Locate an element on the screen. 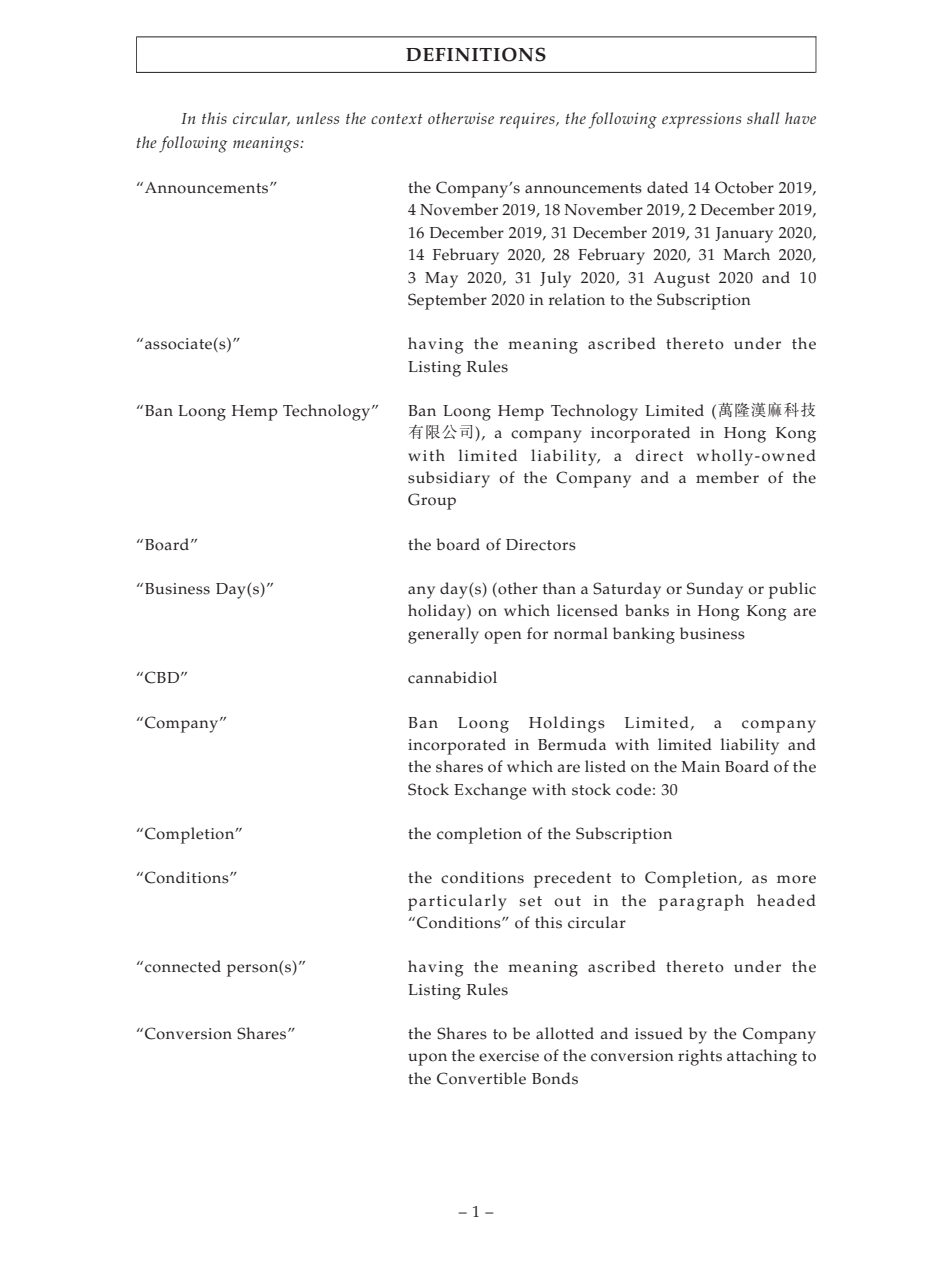 The height and width of the screenshot is (1271, 952). unless is located at coordinates (318, 118).
